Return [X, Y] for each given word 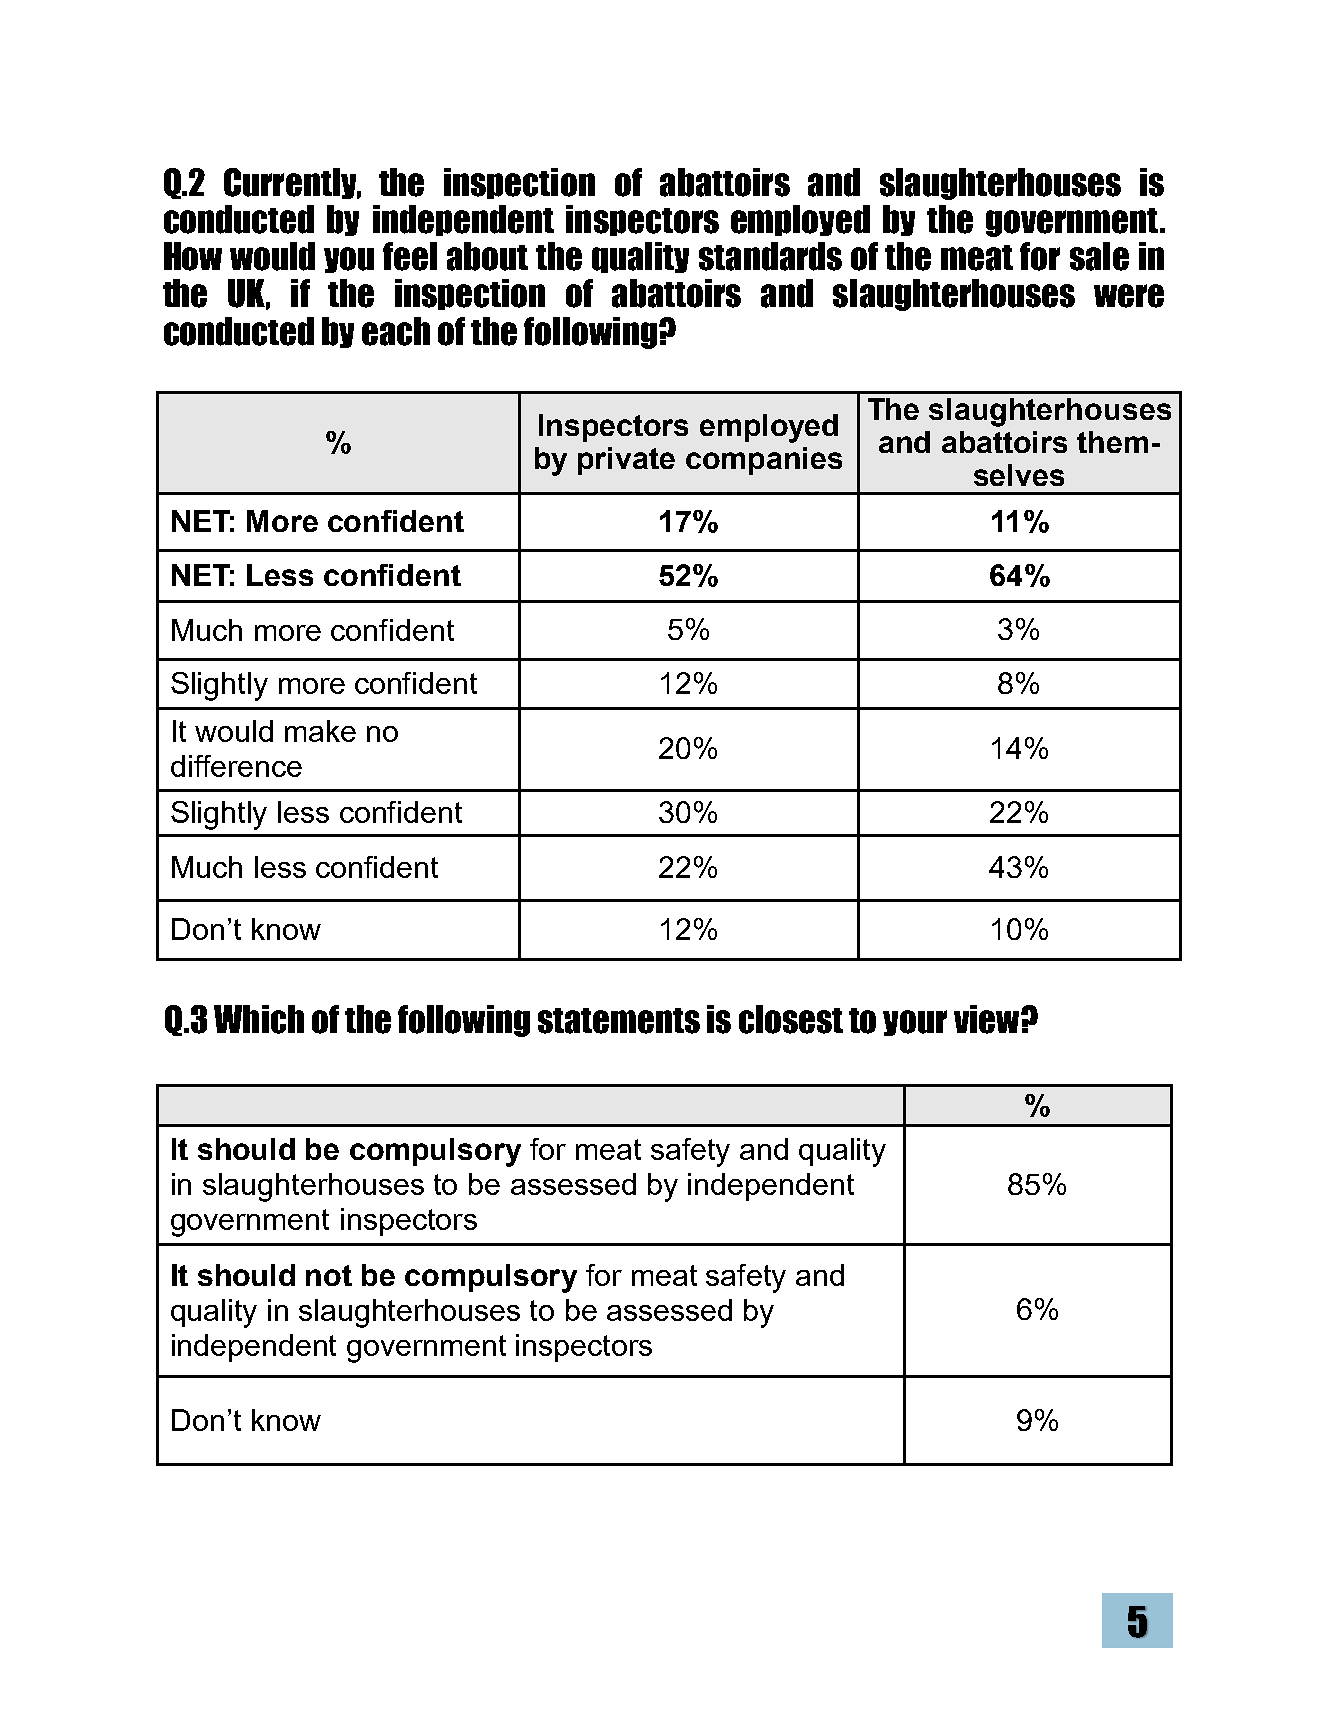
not [329, 1275]
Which [259, 1019]
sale [1099, 256]
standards [770, 256]
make [320, 731]
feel [410, 256]
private [626, 461]
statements [619, 1021]
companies [764, 461]
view [988, 1019]
